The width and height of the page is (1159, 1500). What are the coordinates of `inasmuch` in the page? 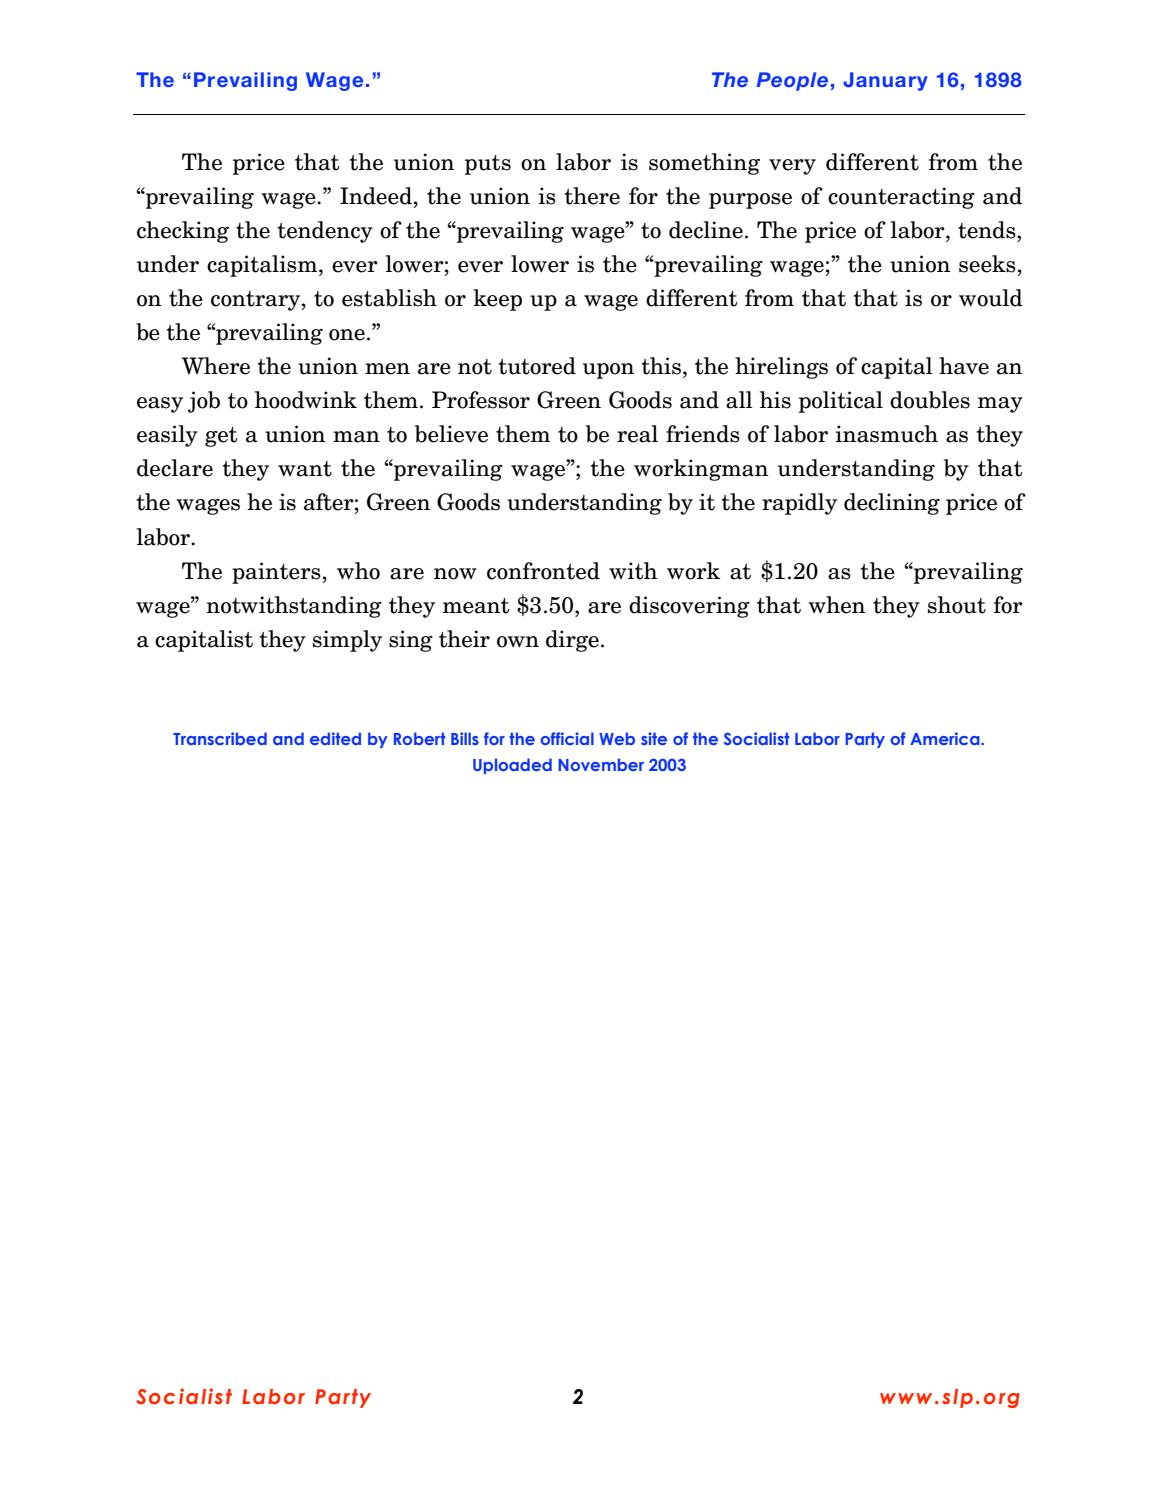 It's located at (886, 434).
